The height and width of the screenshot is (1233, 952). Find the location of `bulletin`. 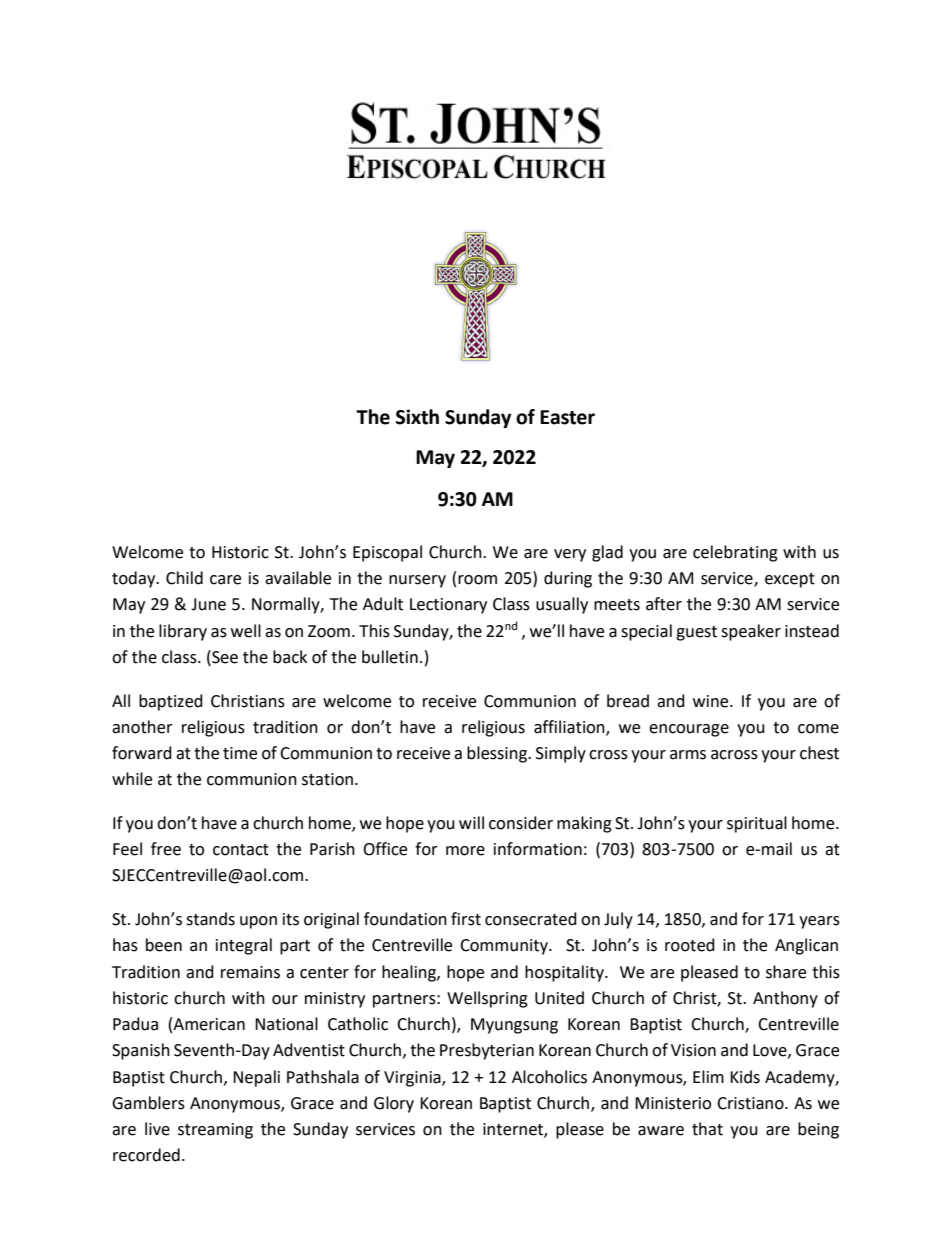

bulletin is located at coordinates (390, 657).
